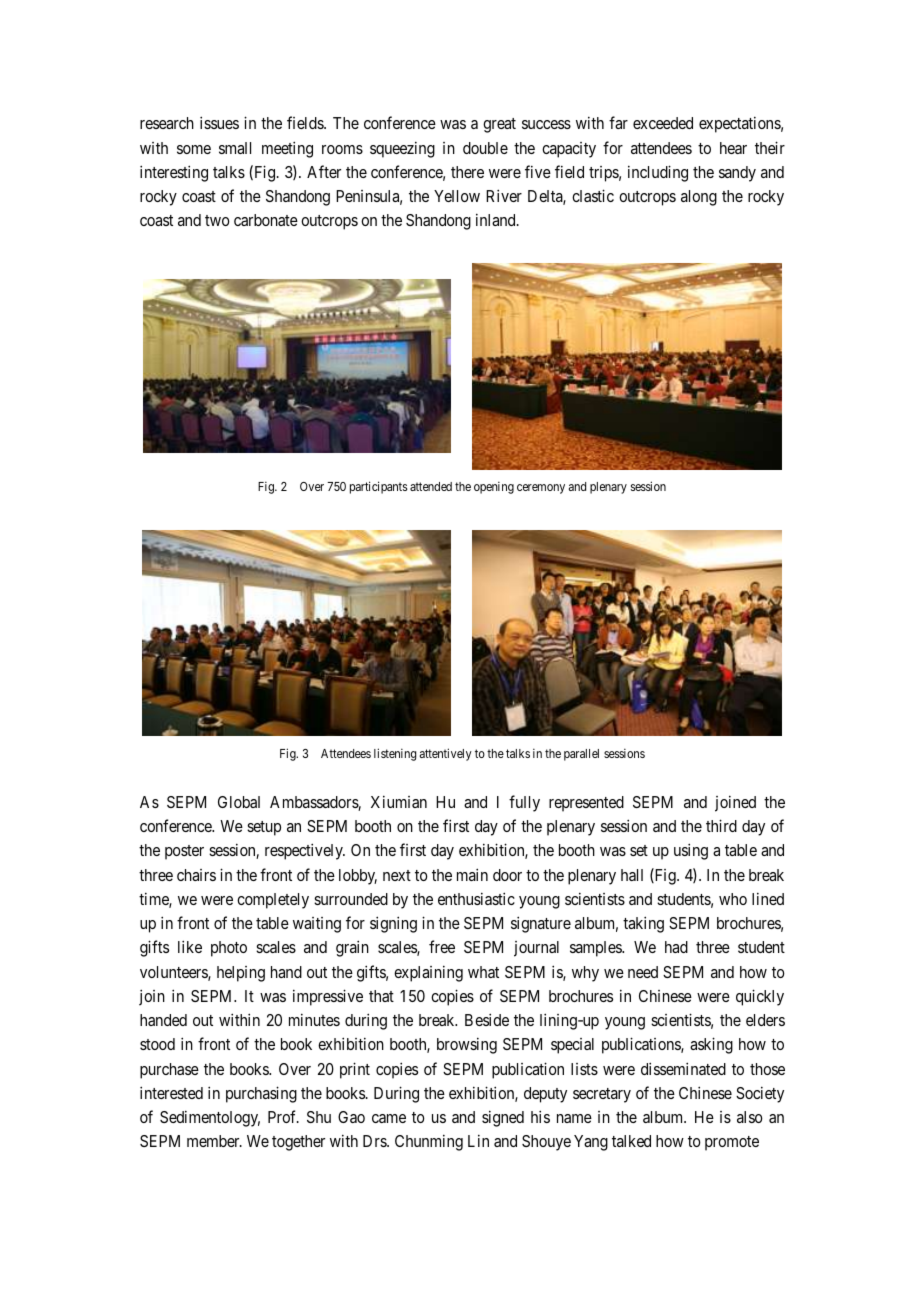  What do you see at coordinates (541, 489) in the page?
I see `ceremony` at bounding box center [541, 489].
